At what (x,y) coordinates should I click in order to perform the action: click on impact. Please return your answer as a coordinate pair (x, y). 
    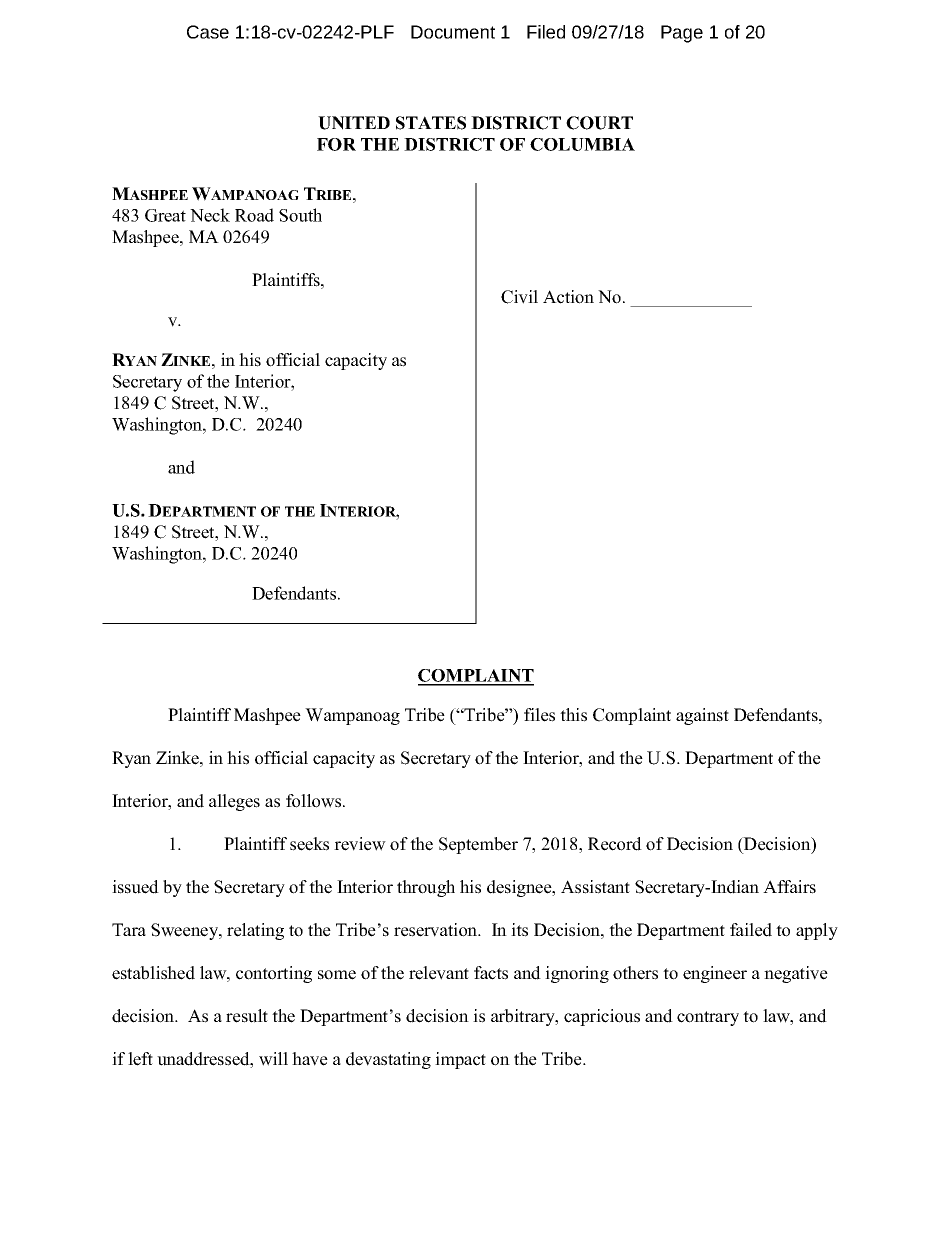
    Looking at the image, I should click on (460, 1060).
